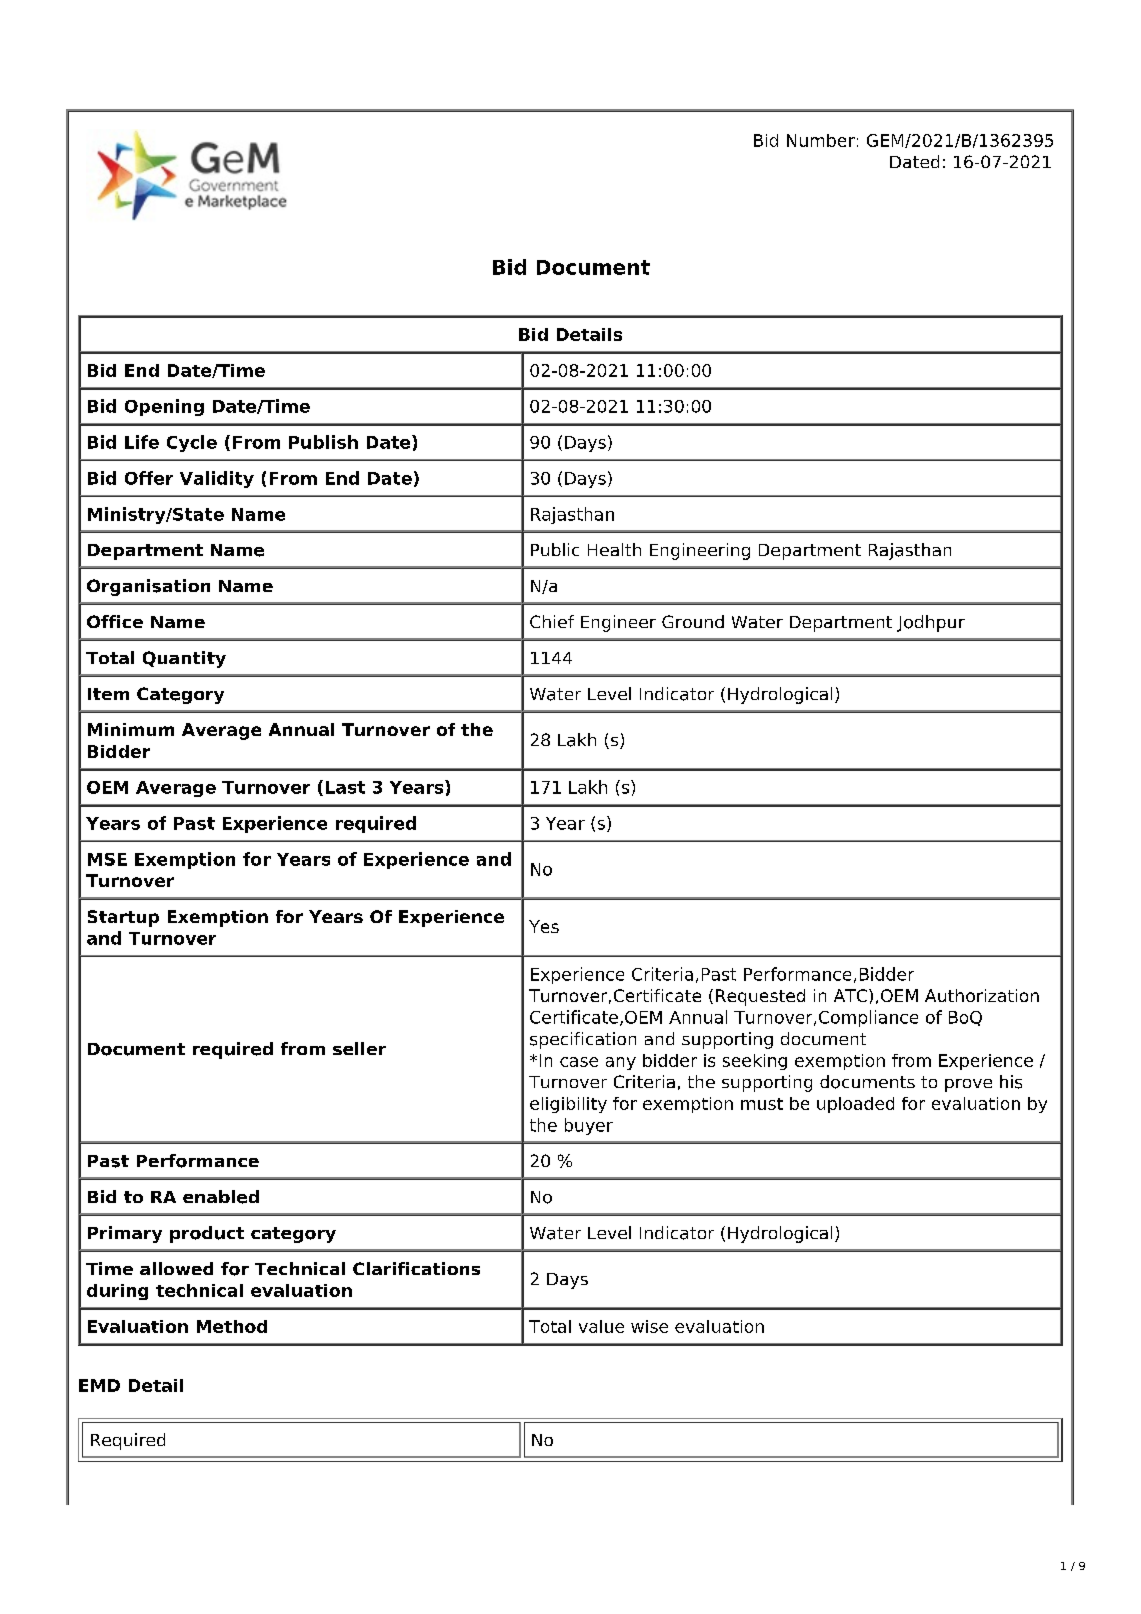 Image resolution: width=1141 pixels, height=1614 pixels. Describe the element at coordinates (821, 140) in the page. I see `Number` at that location.
